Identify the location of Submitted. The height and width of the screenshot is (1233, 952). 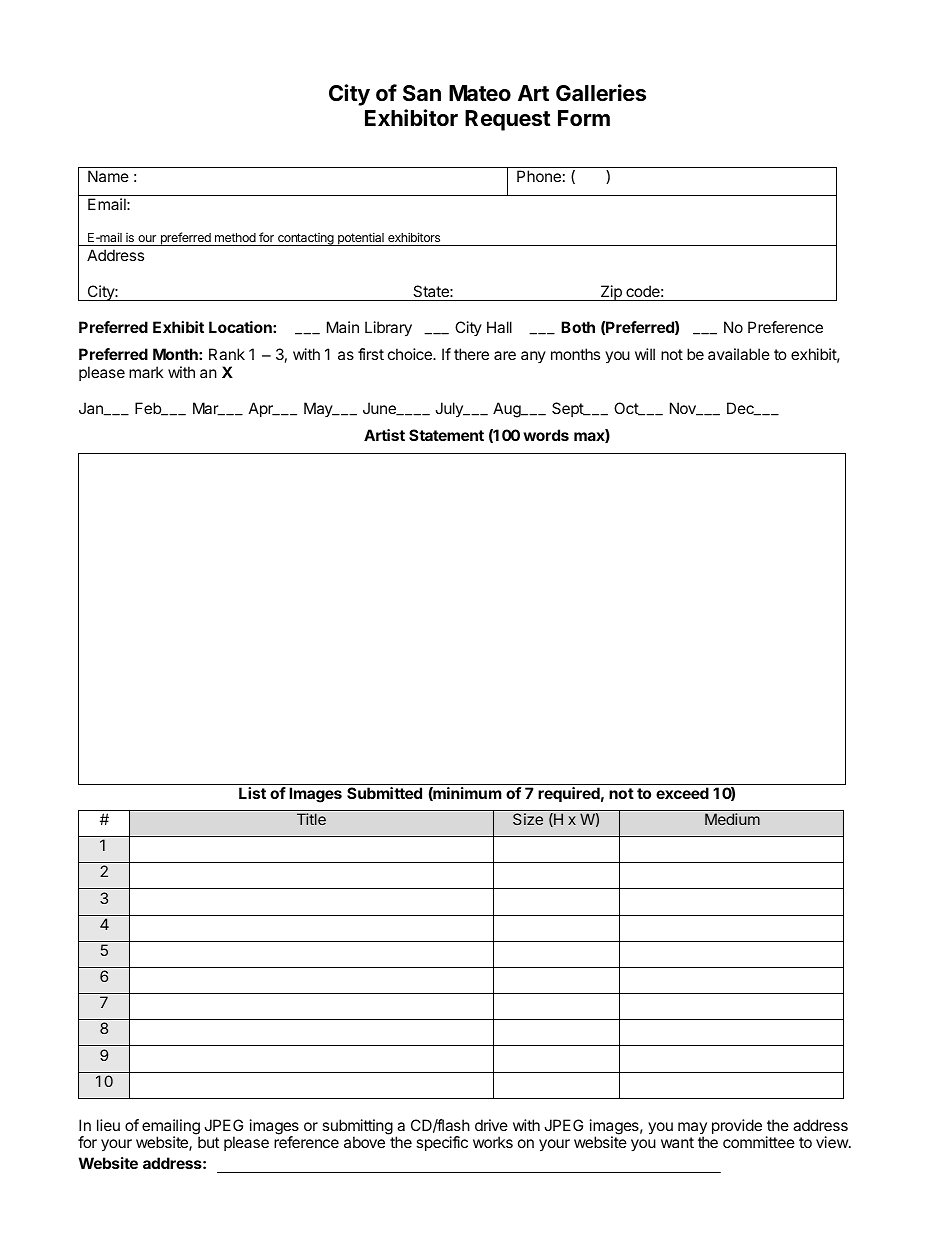
(384, 793).
